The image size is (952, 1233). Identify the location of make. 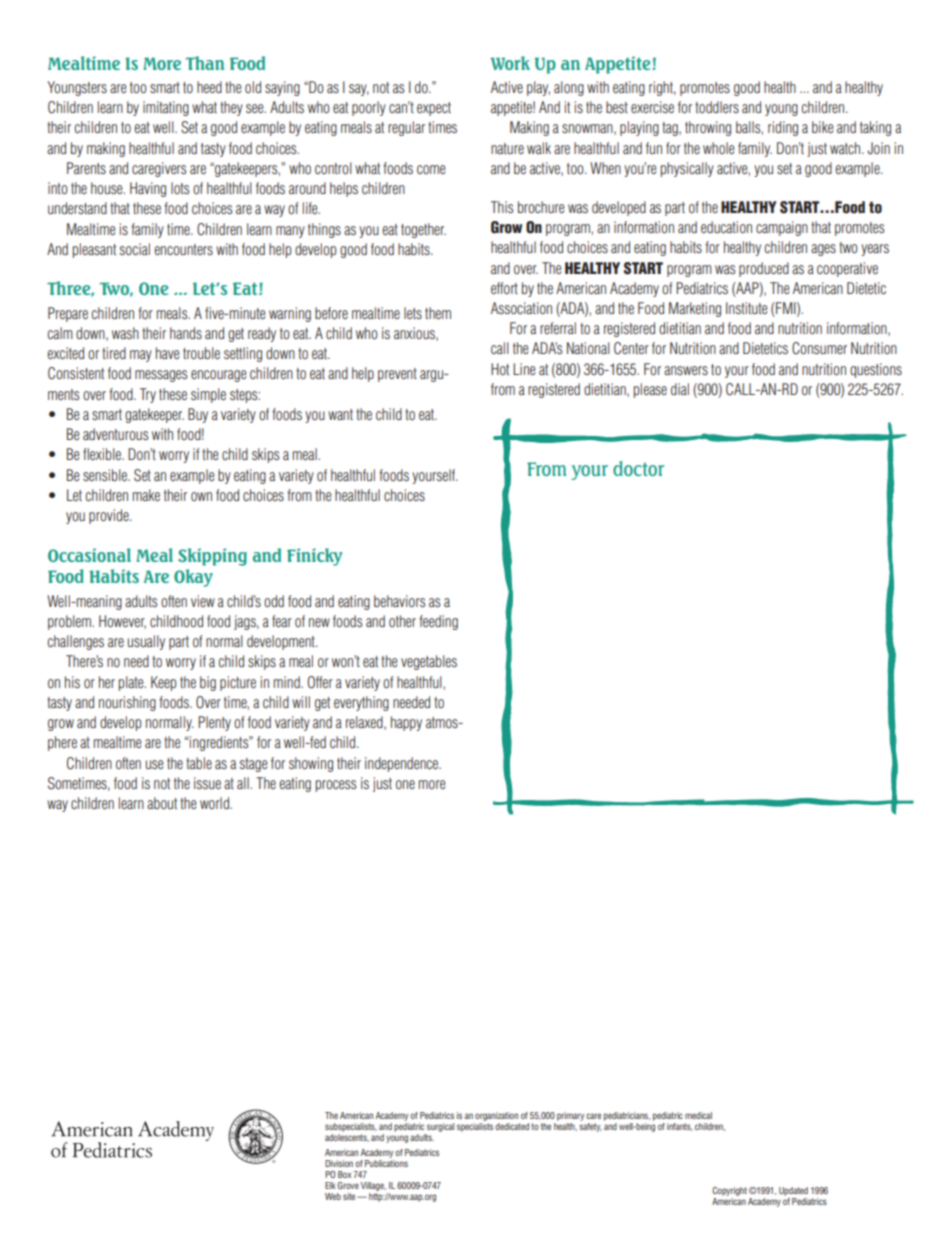
(146, 495).
